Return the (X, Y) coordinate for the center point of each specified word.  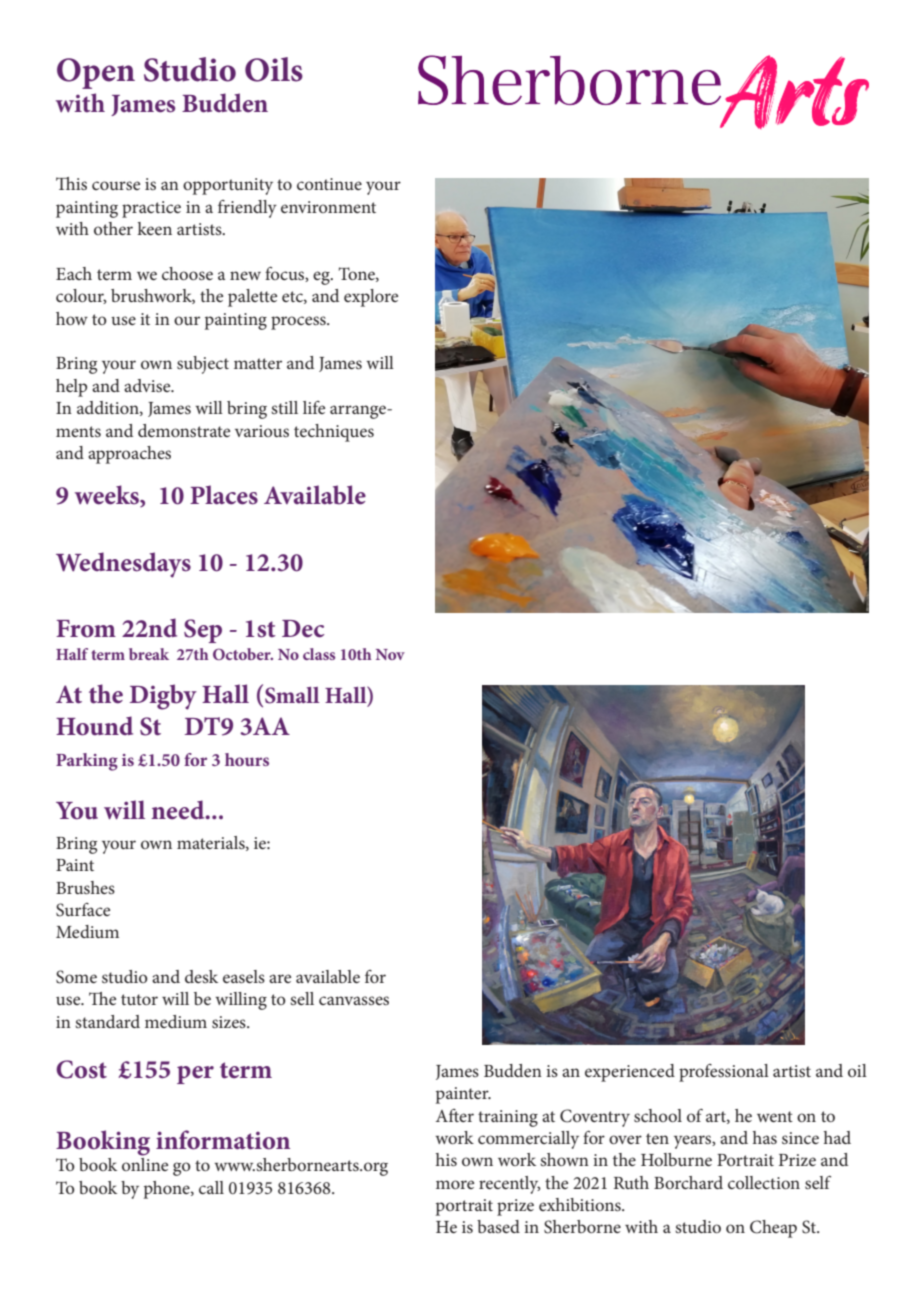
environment (328, 207)
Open (96, 73)
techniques (334, 433)
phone (168, 1190)
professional (724, 1073)
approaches (129, 455)
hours (247, 759)
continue (329, 184)
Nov (390, 654)
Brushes (85, 887)
